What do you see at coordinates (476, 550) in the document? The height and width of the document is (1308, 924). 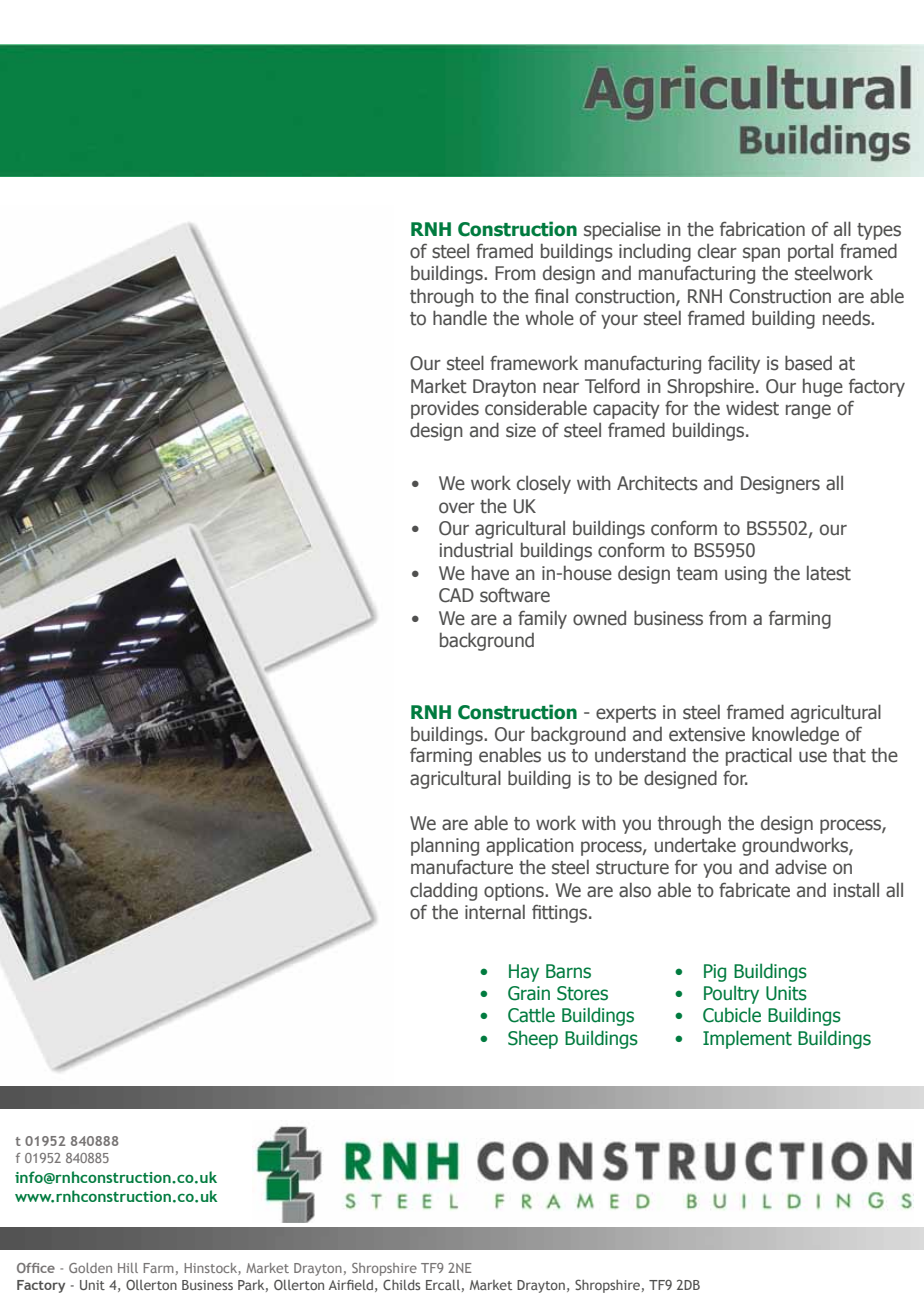 I see `industrial` at bounding box center [476, 550].
